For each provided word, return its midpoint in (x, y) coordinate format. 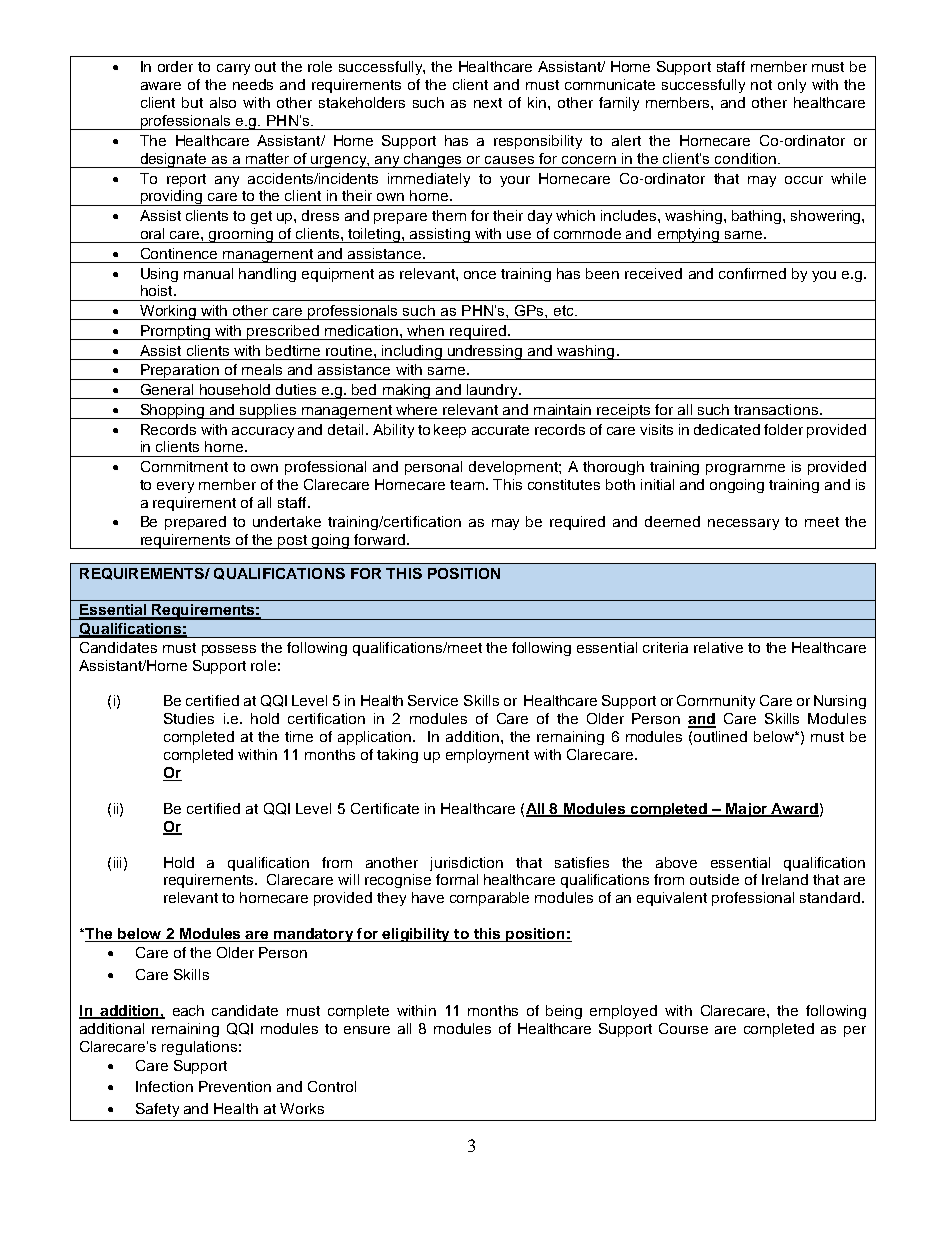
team (468, 485)
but (192, 102)
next (488, 103)
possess (229, 650)
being (564, 1012)
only (792, 86)
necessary (743, 524)
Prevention (235, 1086)
